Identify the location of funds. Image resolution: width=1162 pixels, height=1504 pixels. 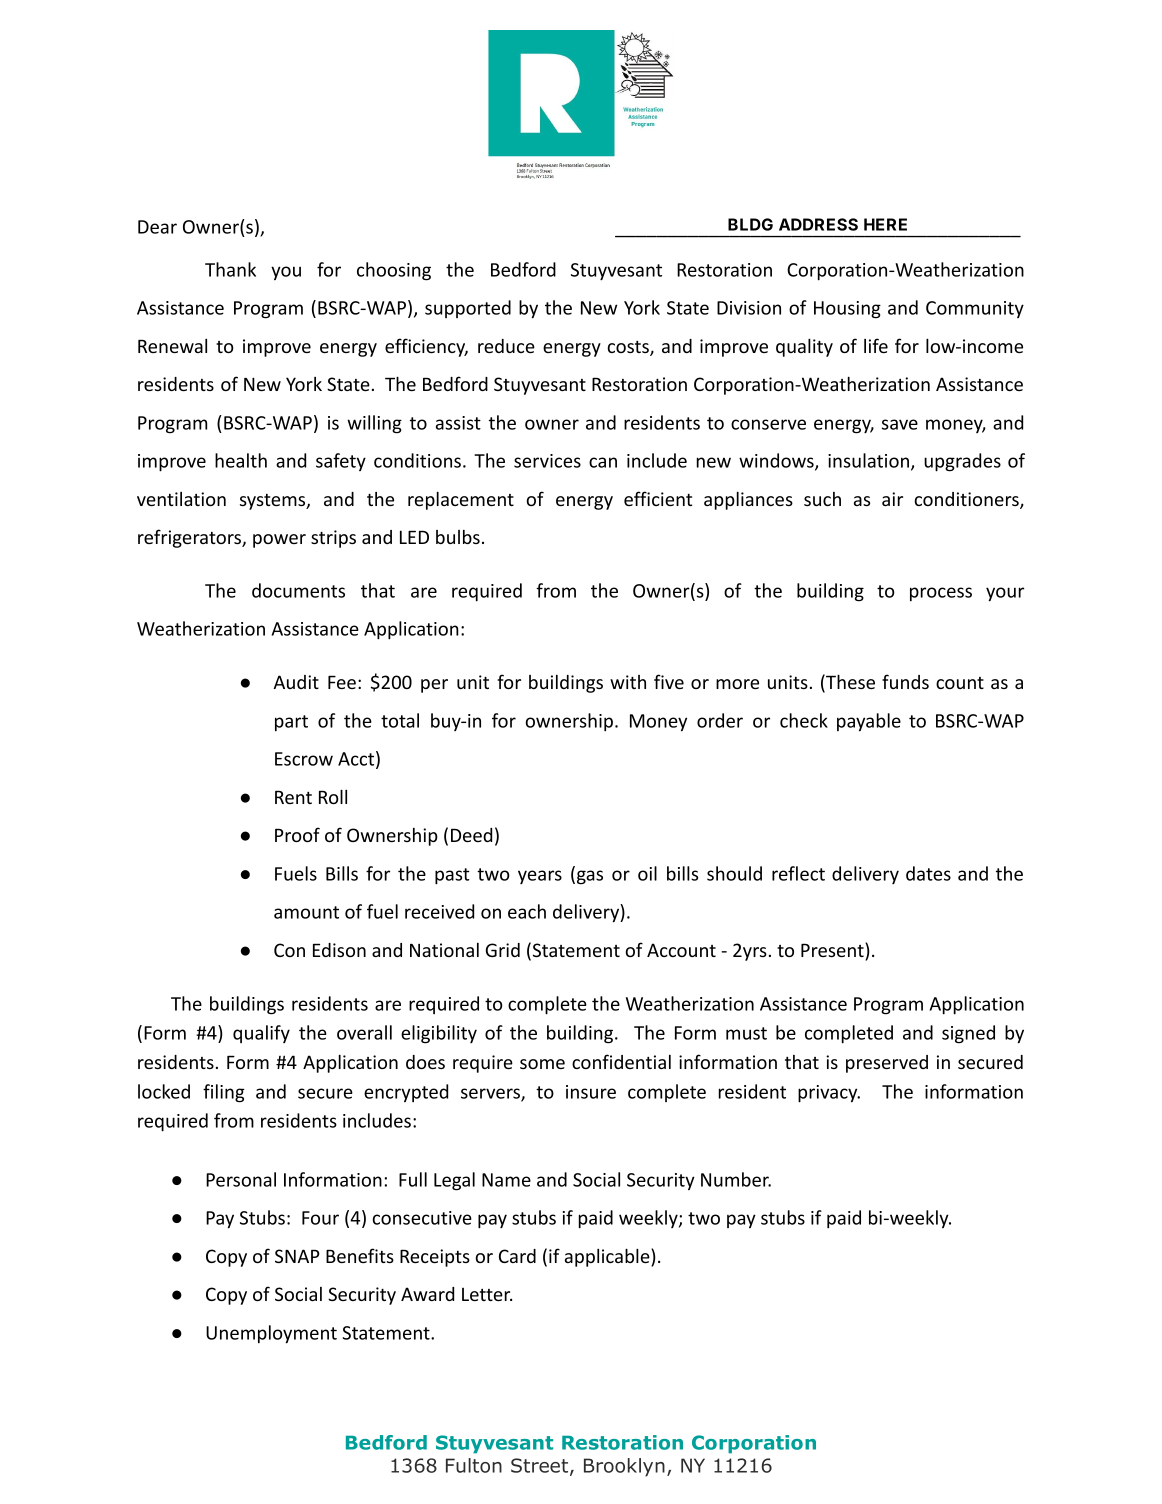
(905, 681).
